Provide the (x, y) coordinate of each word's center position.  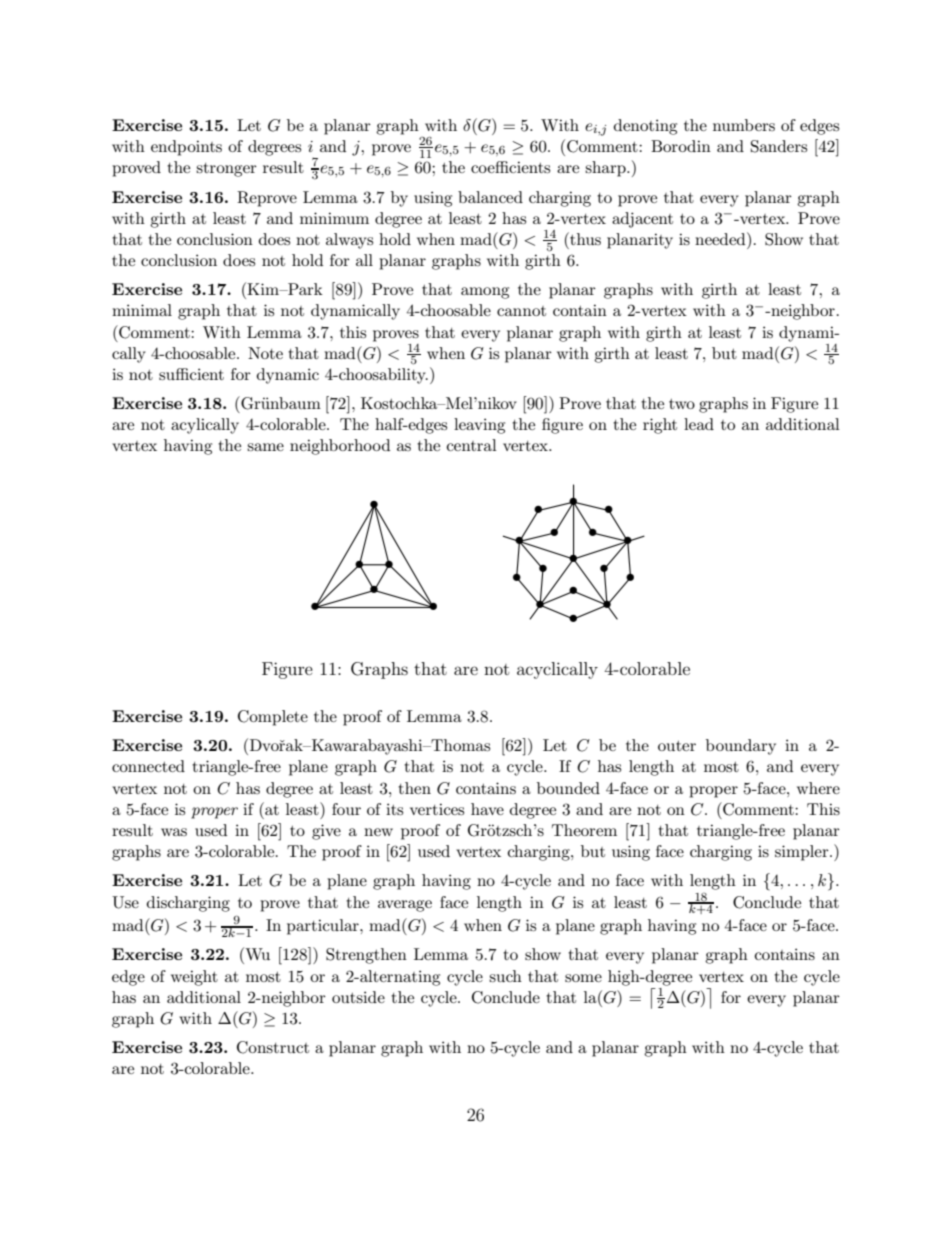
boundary (741, 747)
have (487, 809)
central (472, 445)
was (174, 832)
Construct (273, 1047)
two (682, 404)
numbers (744, 125)
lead (699, 424)
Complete (273, 718)
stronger (226, 170)
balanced (490, 197)
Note (265, 353)
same (265, 447)
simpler (803, 853)
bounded (568, 788)
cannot (521, 311)
